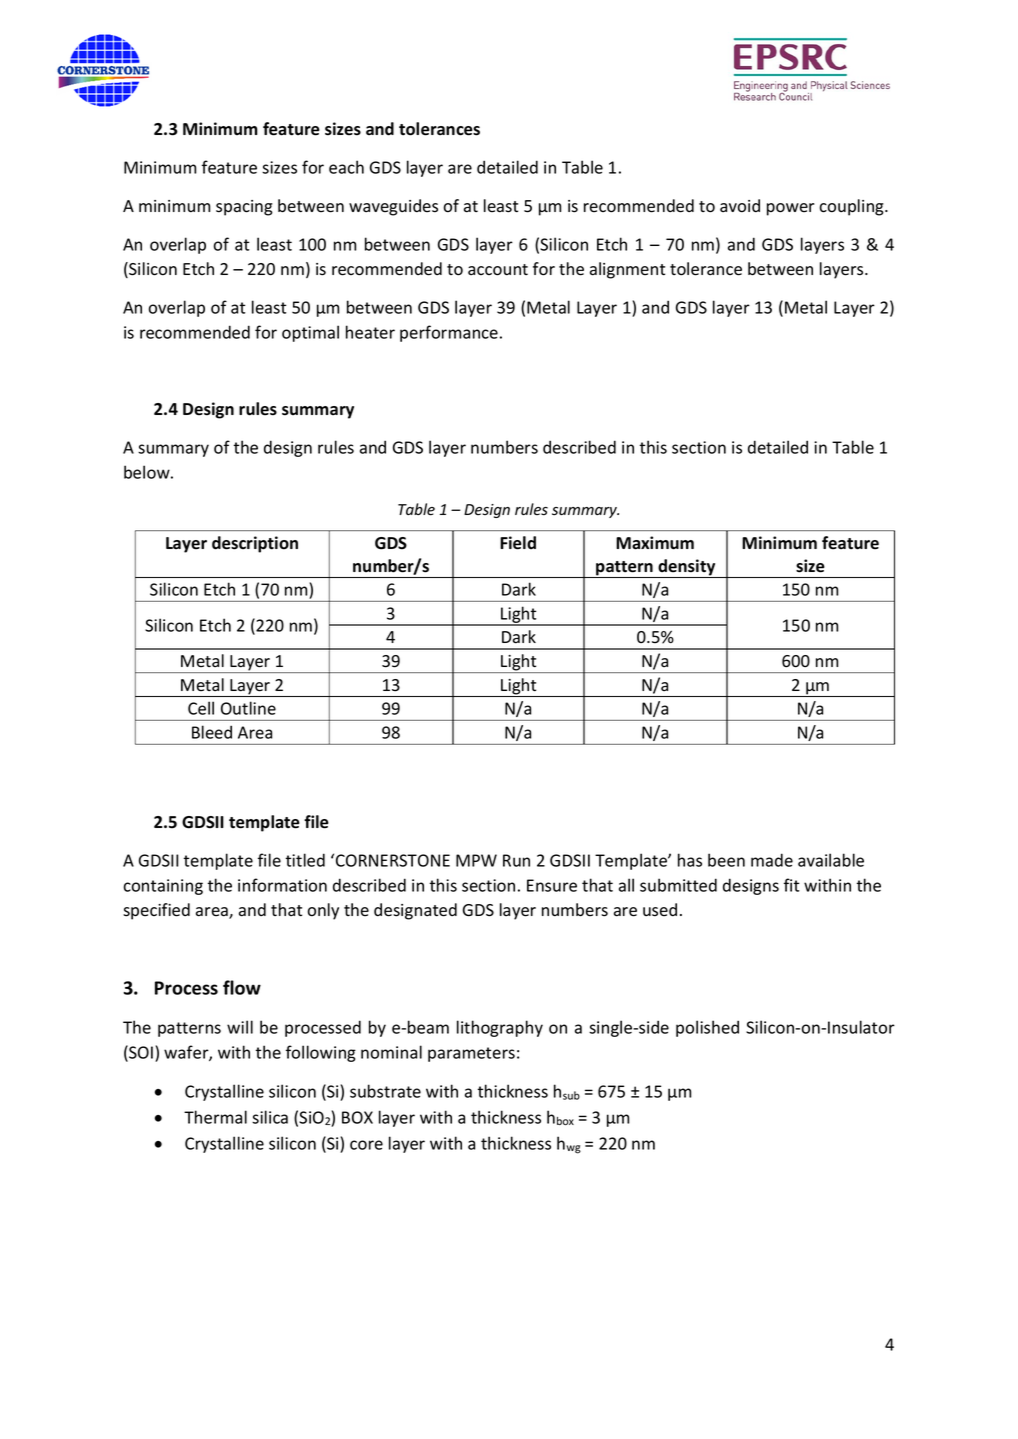 This screenshot has width=1018, height=1439. What do you see at coordinates (498, 270) in the screenshot?
I see `account` at bounding box center [498, 270].
